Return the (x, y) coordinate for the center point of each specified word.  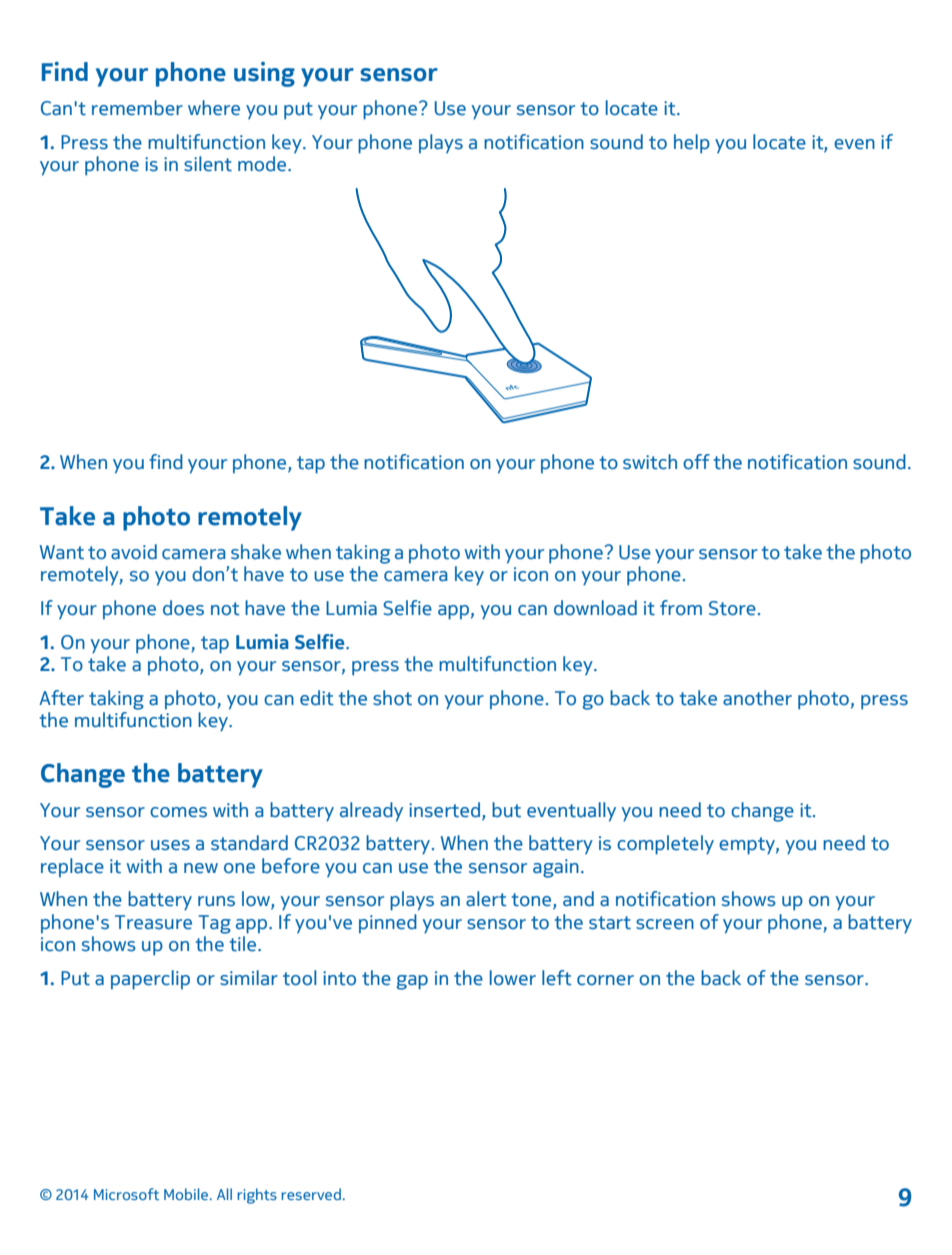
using (264, 74)
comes (178, 812)
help (692, 144)
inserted (446, 810)
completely (665, 845)
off (696, 462)
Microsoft (126, 1194)
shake (256, 552)
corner (605, 980)
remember (137, 108)
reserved (311, 1194)
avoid (134, 552)
